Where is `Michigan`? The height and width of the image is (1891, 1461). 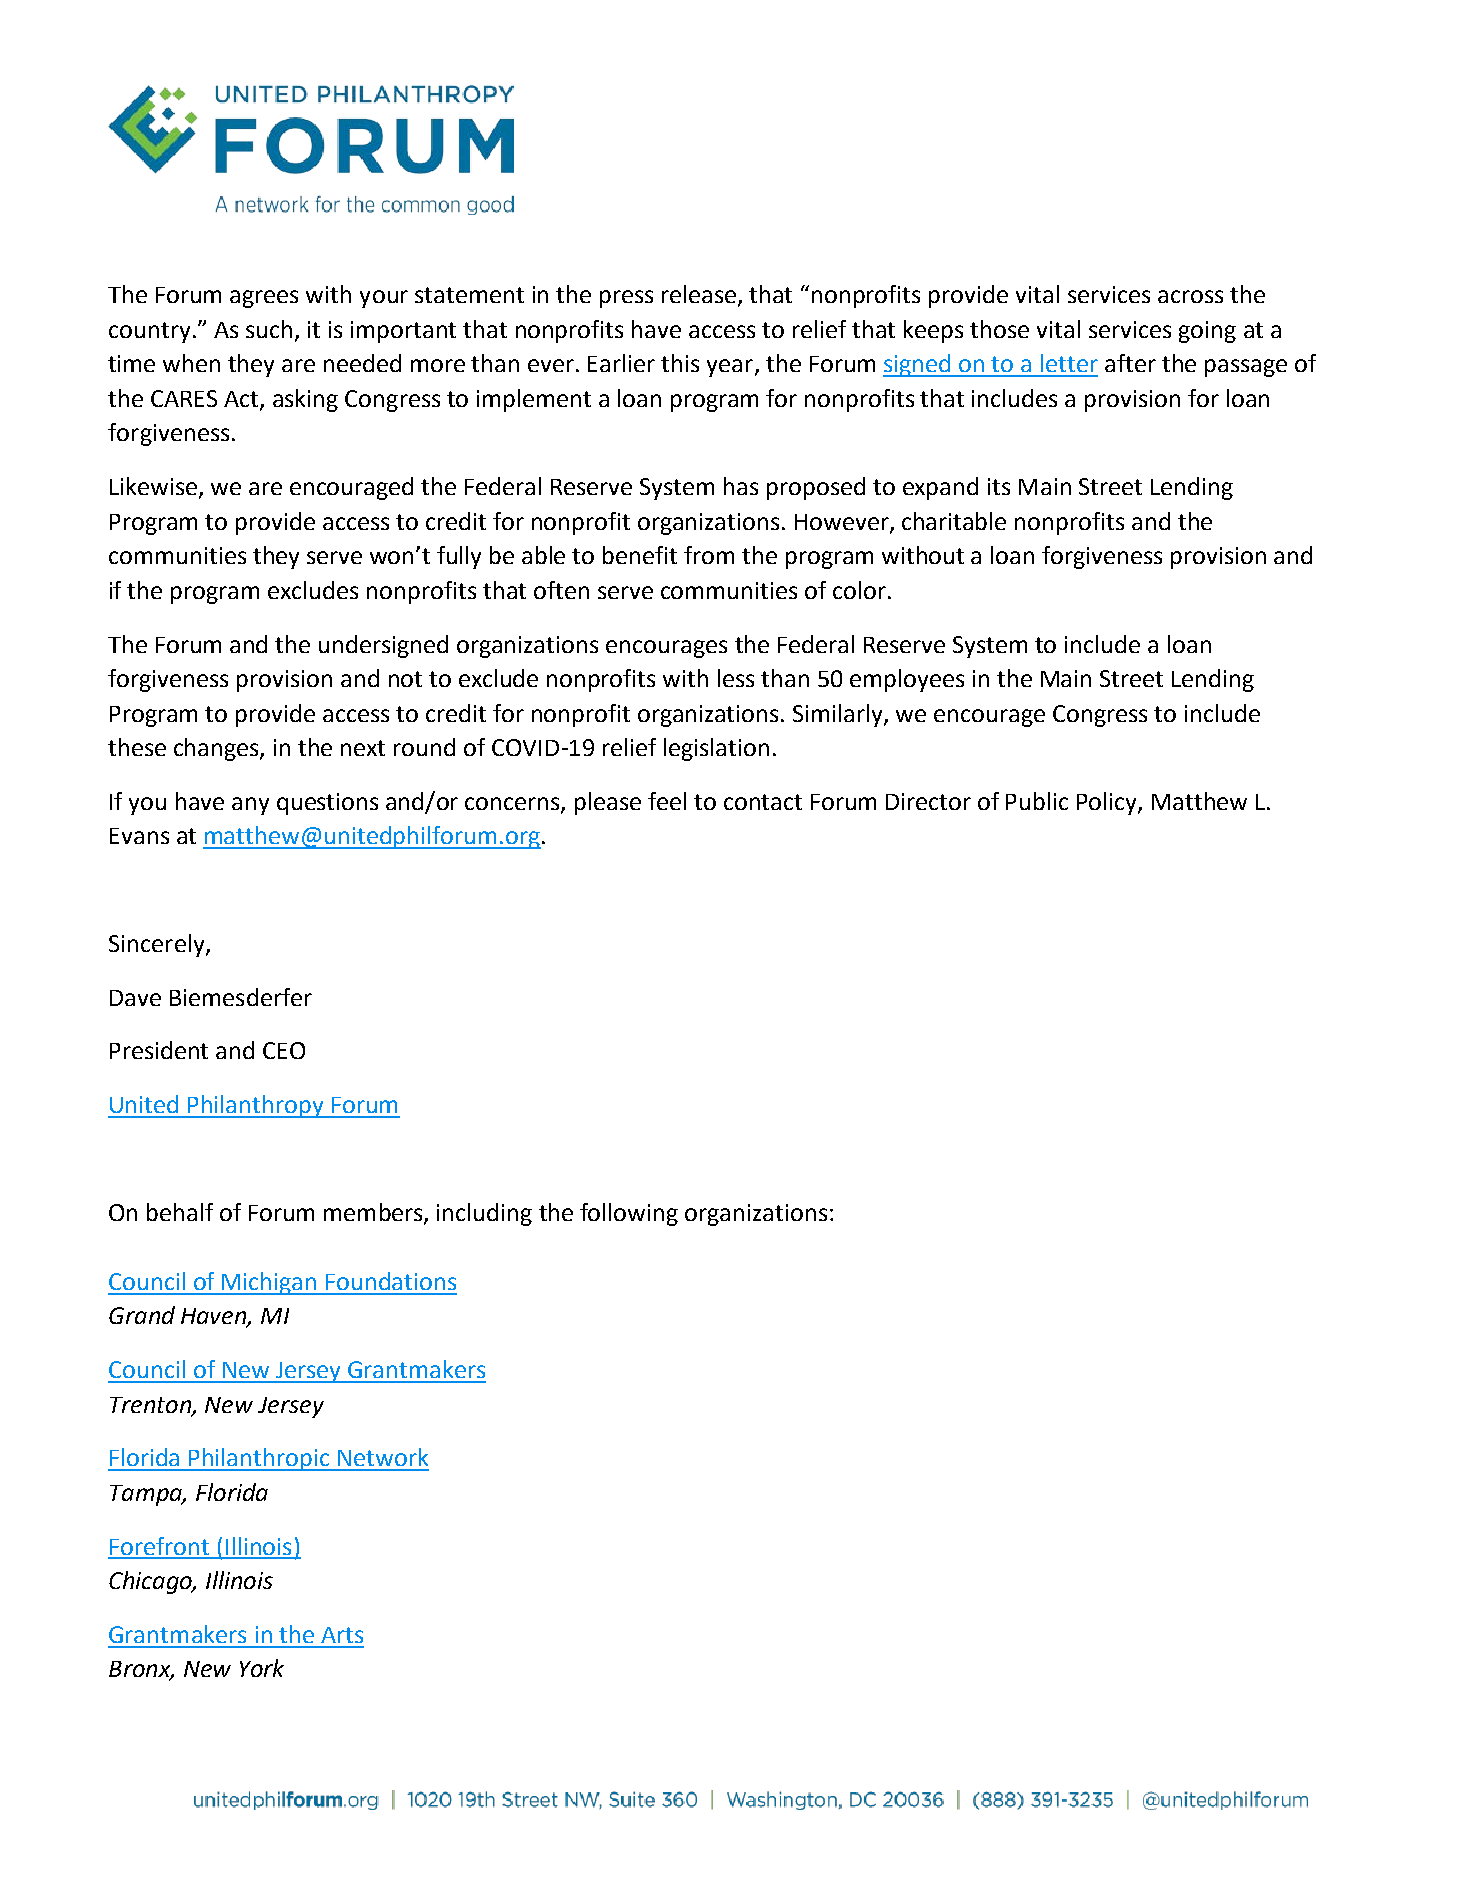
Michigan is located at coordinates (270, 1283).
